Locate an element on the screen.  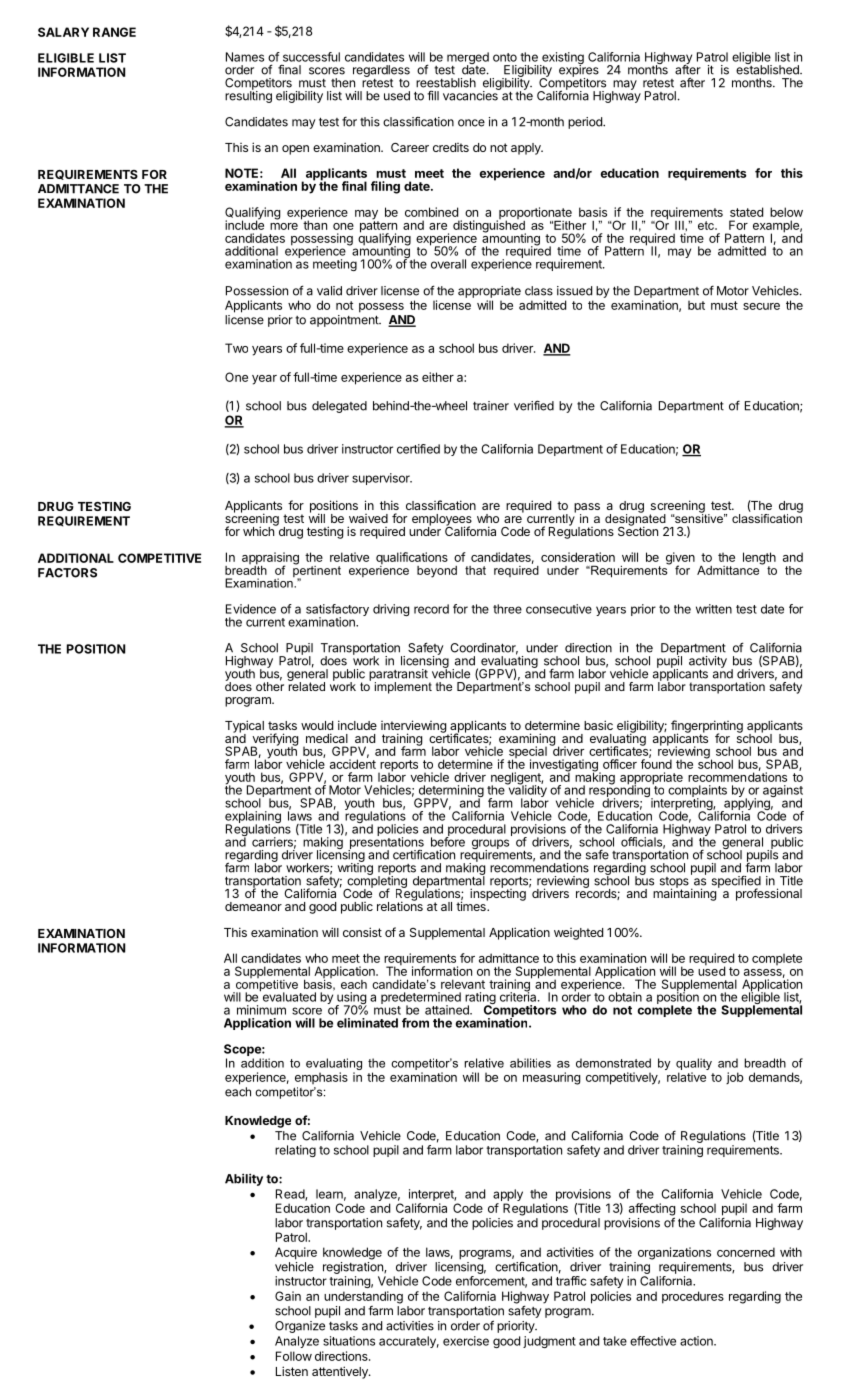
trainer is located at coordinates (491, 406).
